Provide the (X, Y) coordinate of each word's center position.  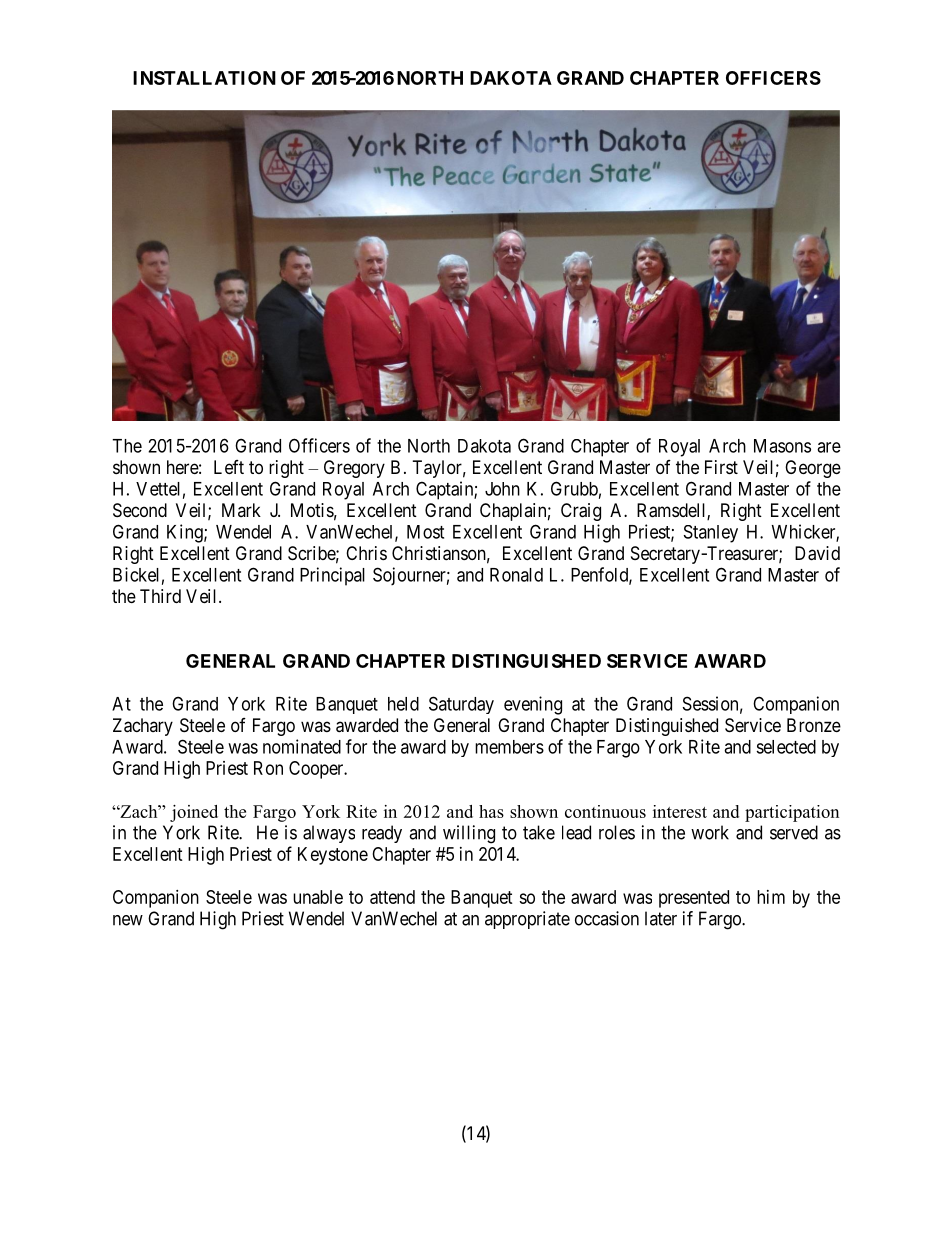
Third (160, 596)
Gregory (354, 469)
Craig (581, 512)
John (502, 489)
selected (786, 747)
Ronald (516, 575)
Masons (782, 446)
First (721, 467)
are (829, 447)
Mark (241, 510)
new (128, 920)
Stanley (711, 534)
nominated (302, 746)
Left (229, 467)
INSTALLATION (204, 78)
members (509, 747)
